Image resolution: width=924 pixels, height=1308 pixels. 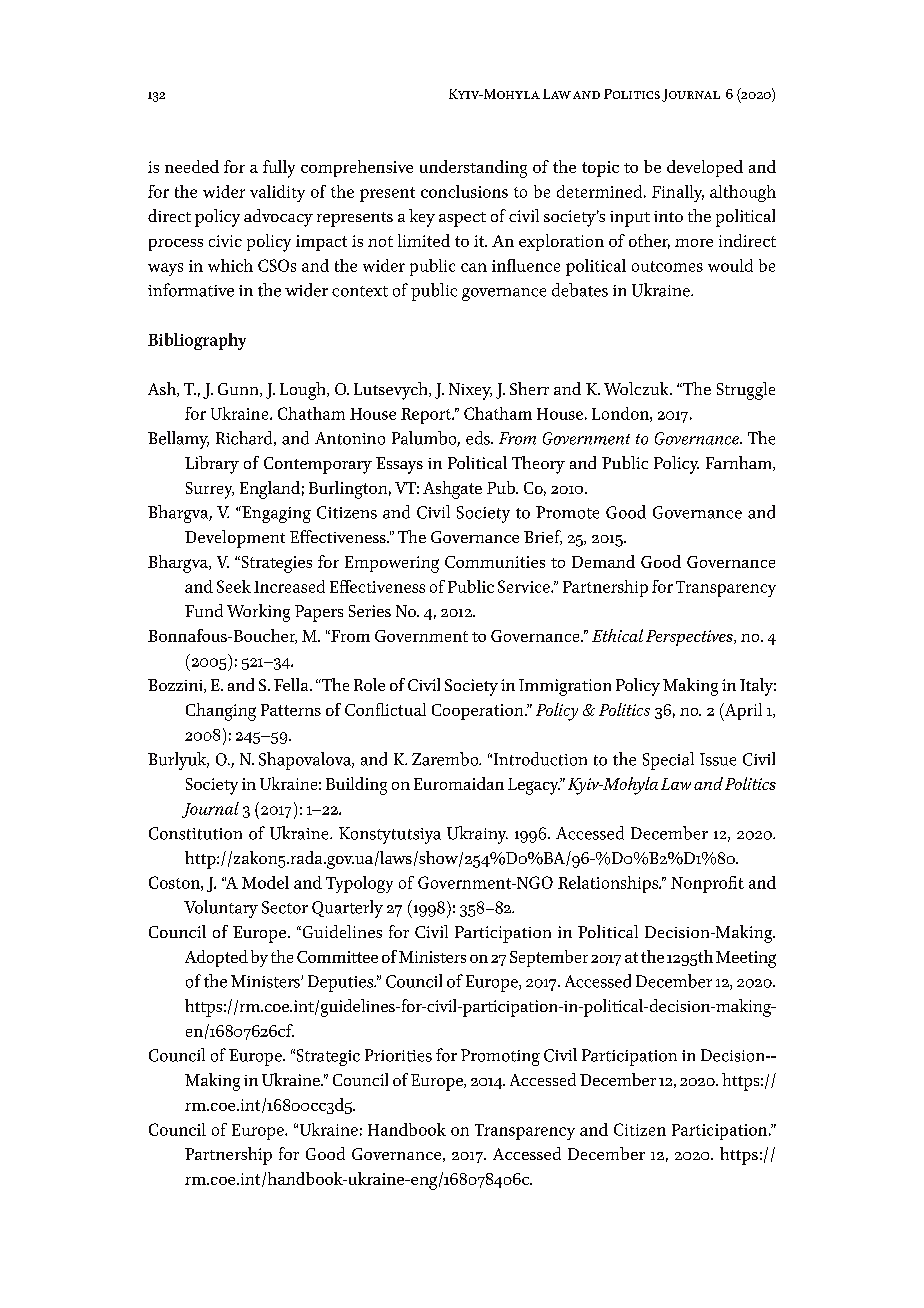 What do you see at coordinates (277, 193) in the page?
I see `validity` at bounding box center [277, 193].
